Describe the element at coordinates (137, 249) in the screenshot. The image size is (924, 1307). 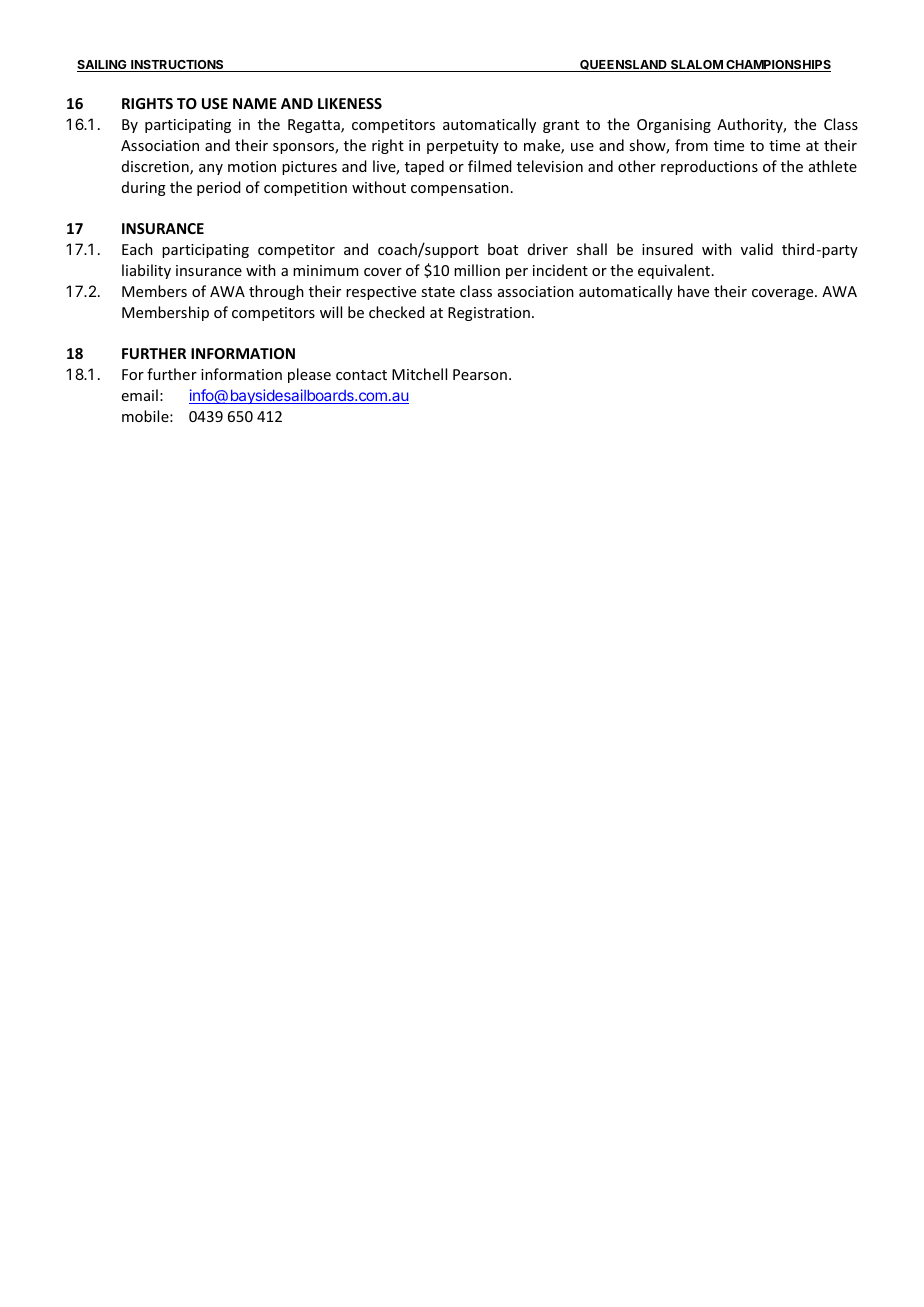
I see `Each` at that location.
